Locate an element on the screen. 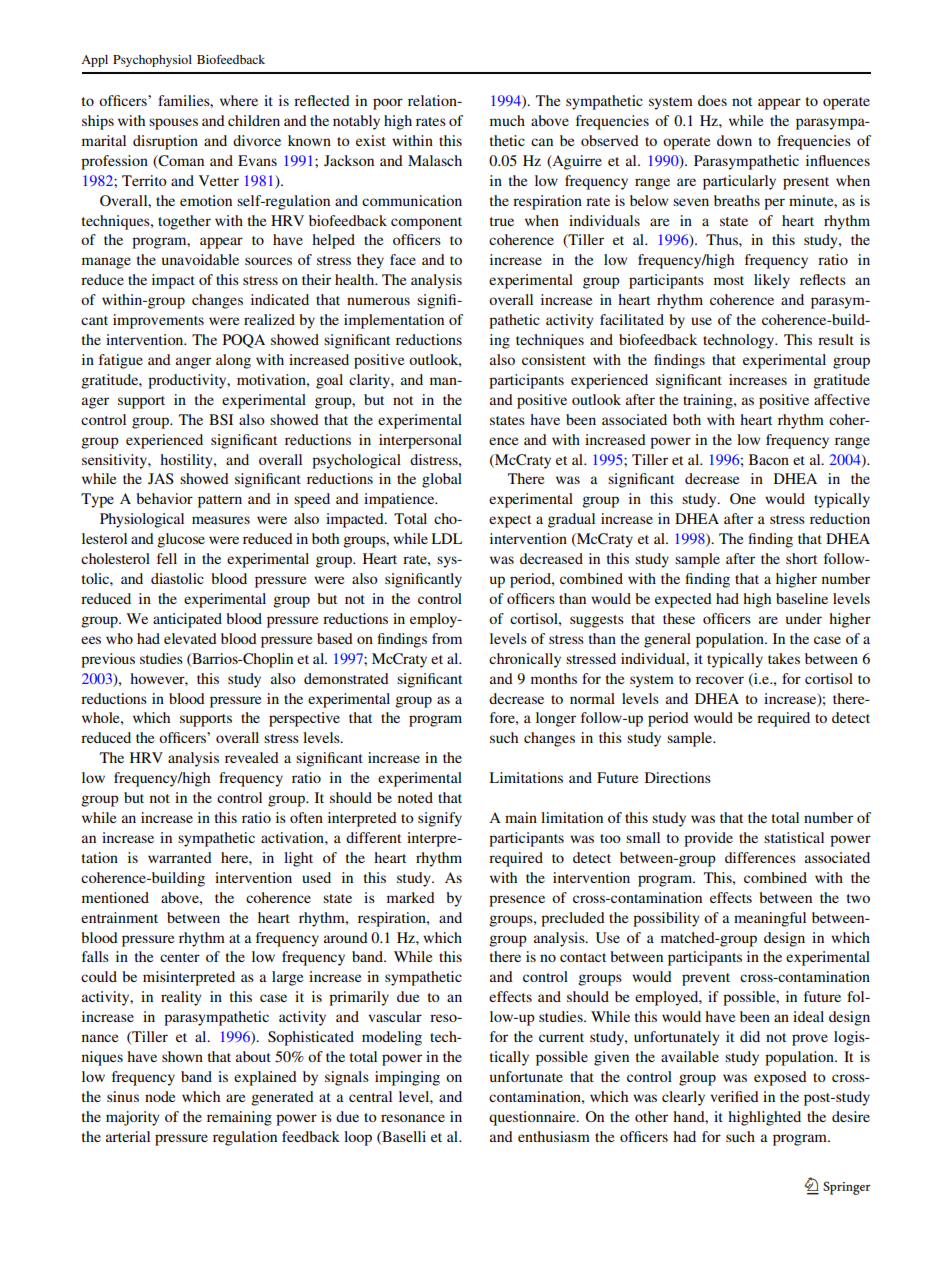  does is located at coordinates (712, 100).
